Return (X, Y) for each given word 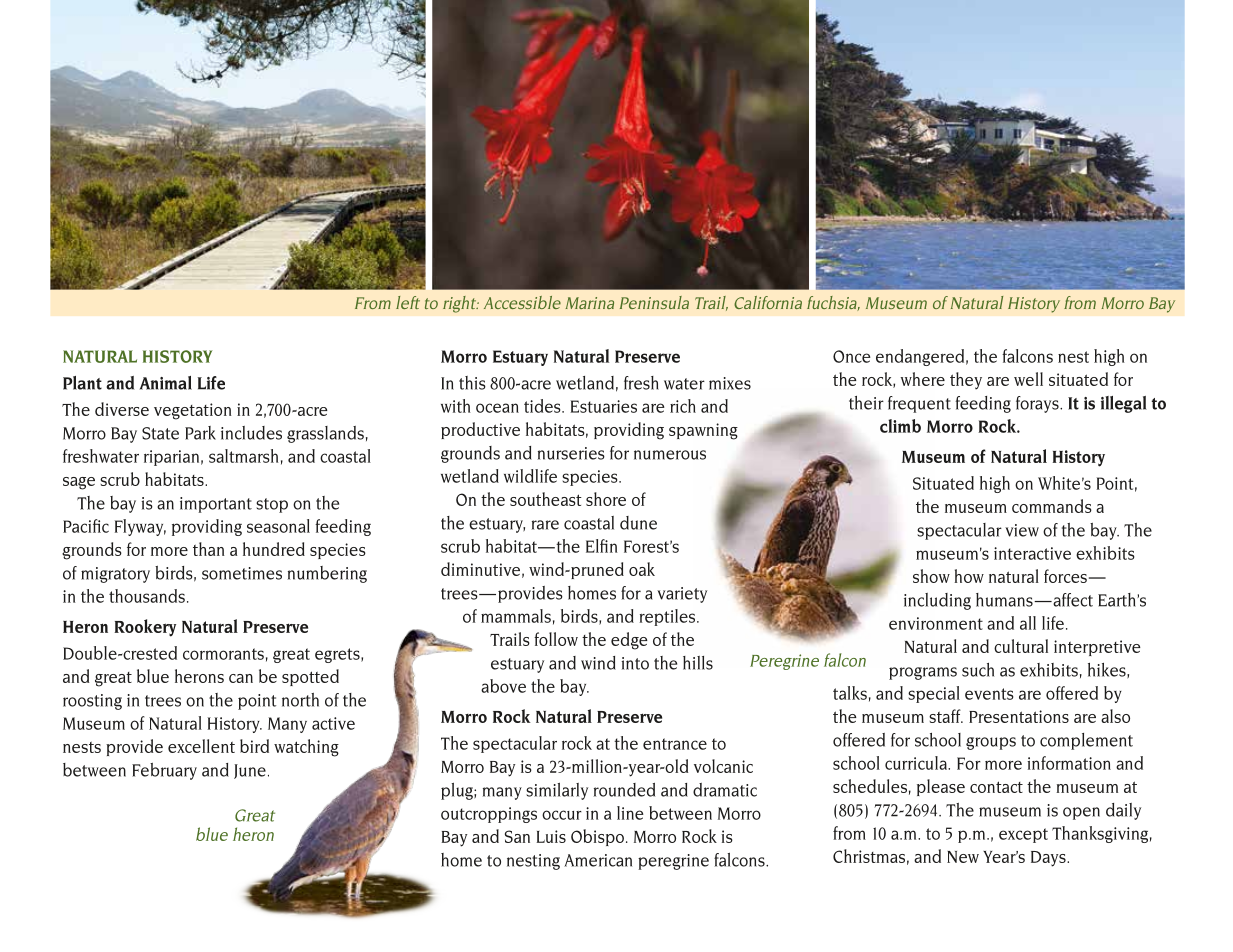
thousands (147, 596)
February (164, 771)
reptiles (668, 617)
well (1028, 379)
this (472, 383)
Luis (551, 836)
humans (1005, 600)
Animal (166, 383)
